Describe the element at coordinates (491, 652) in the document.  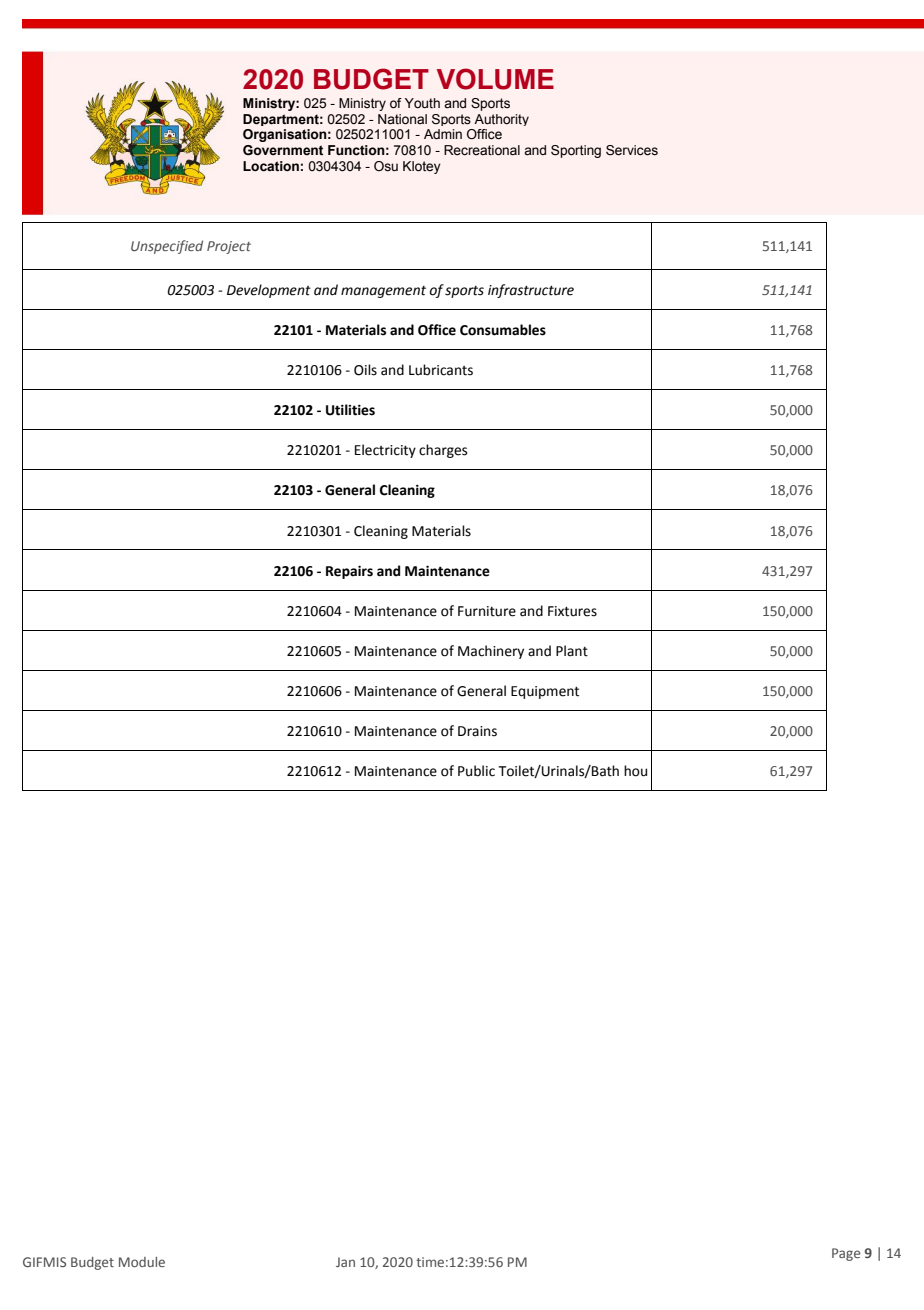
I see `Machinery` at that location.
